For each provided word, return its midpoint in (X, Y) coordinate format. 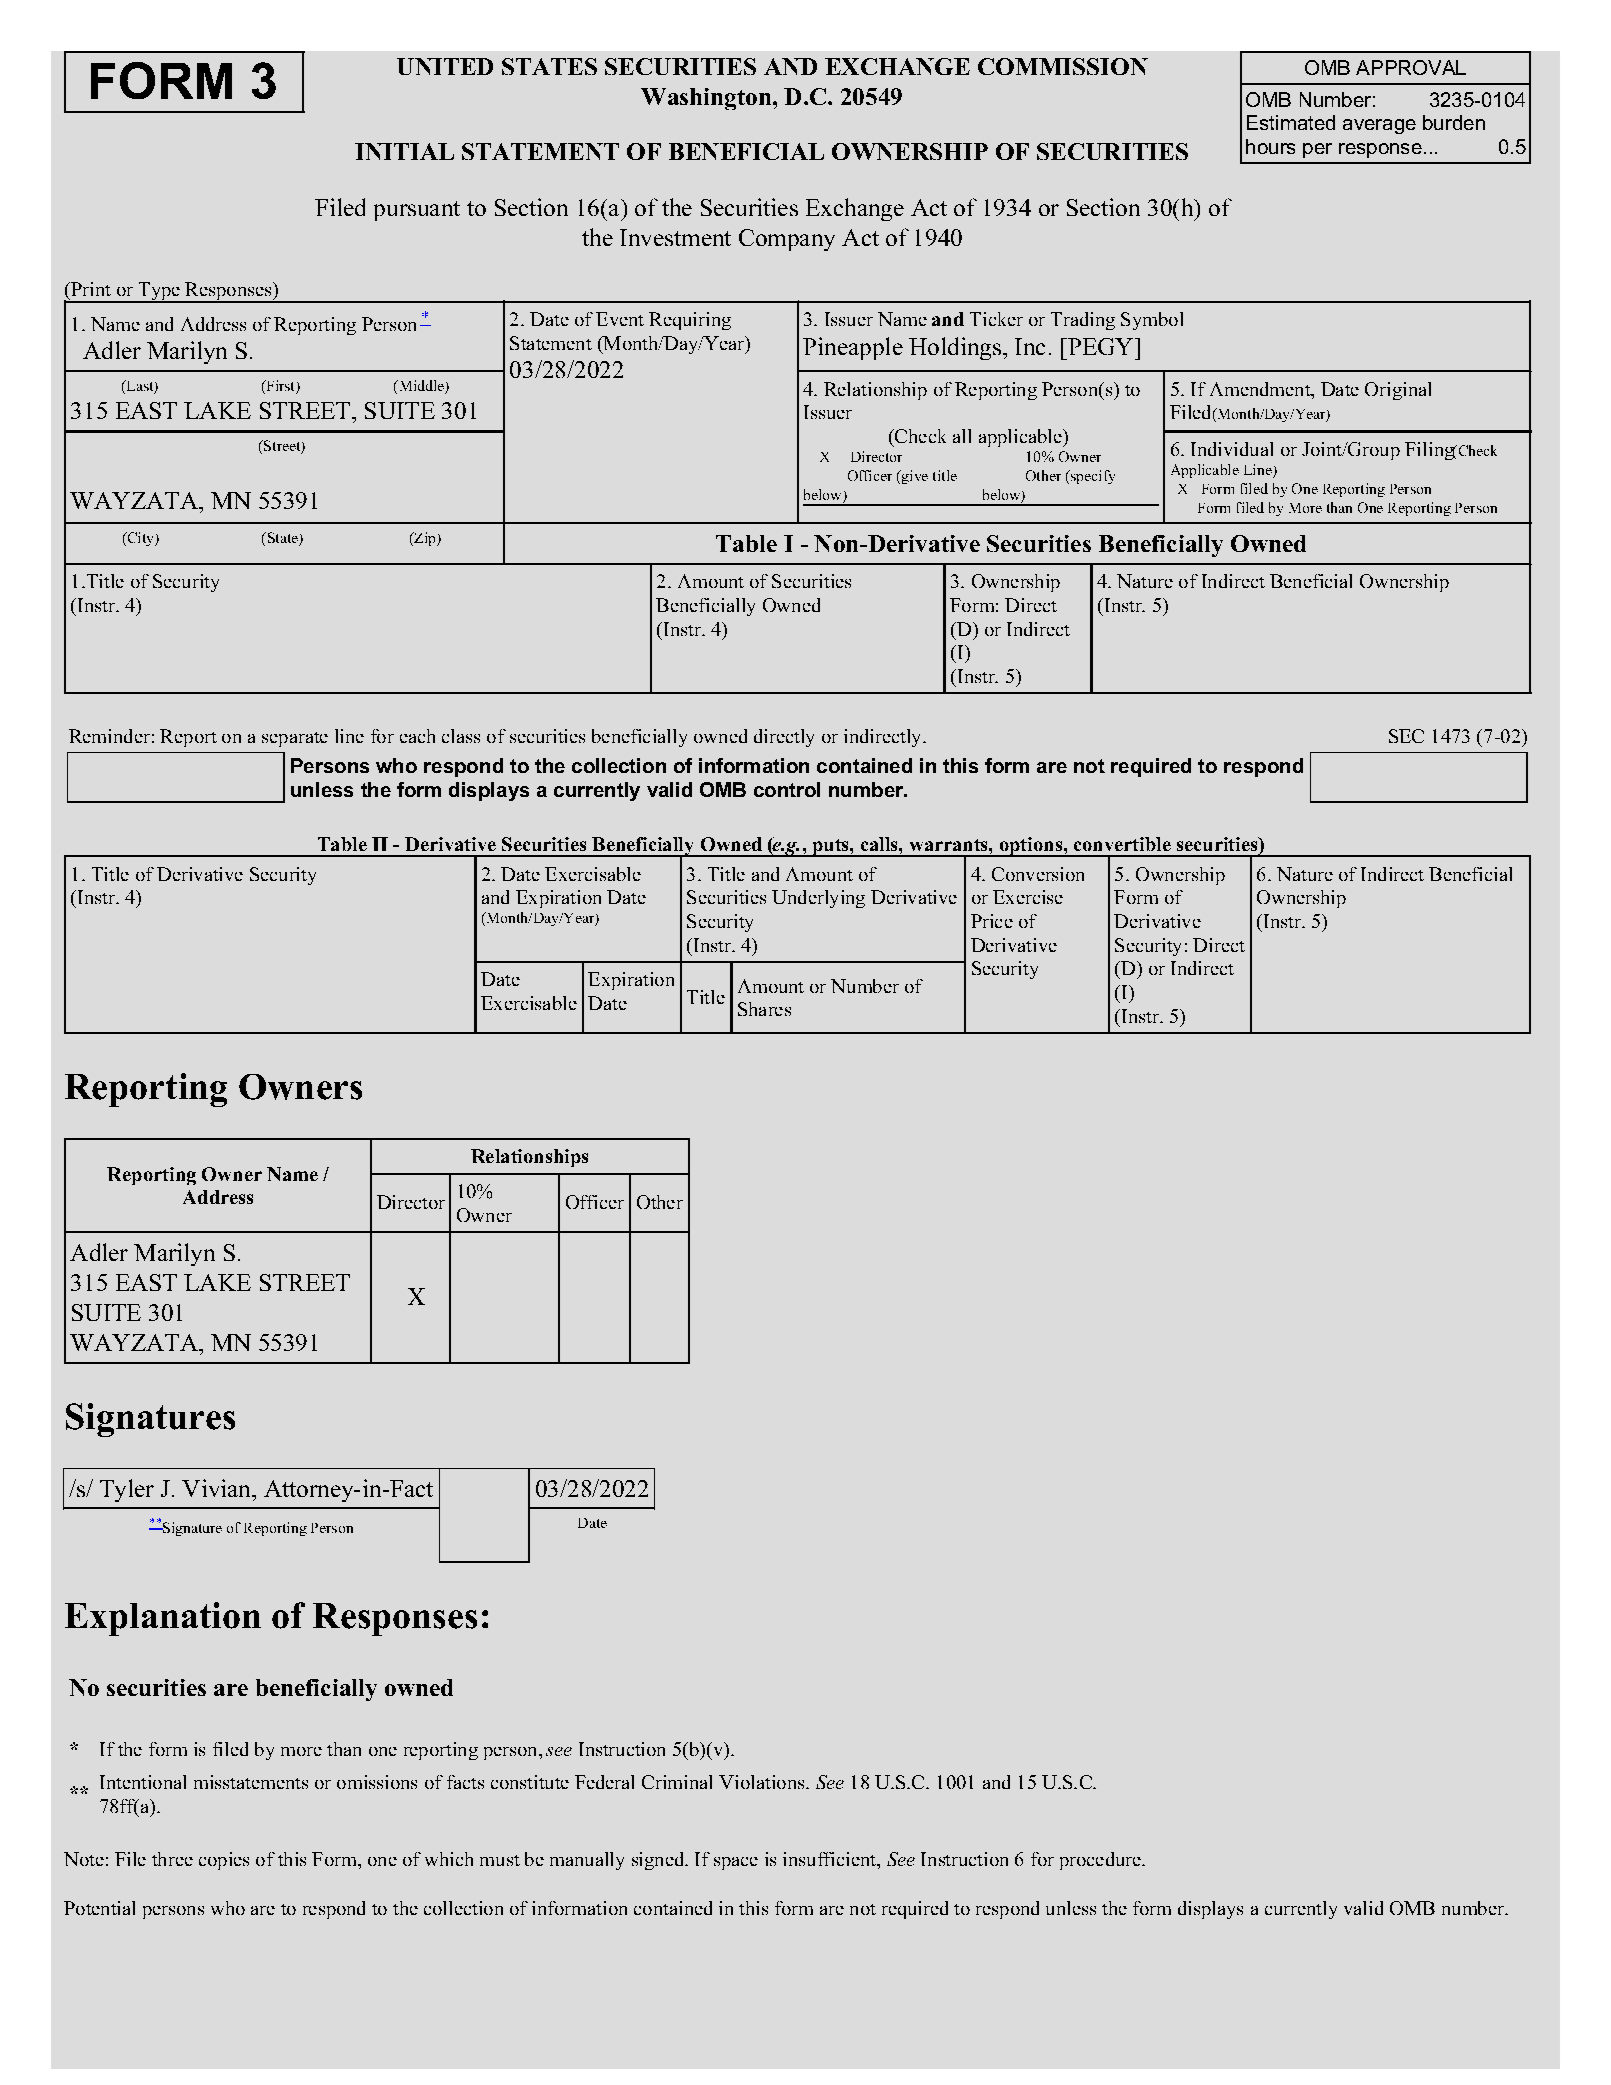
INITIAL (404, 151)
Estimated (1291, 122)
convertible (1122, 844)
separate (295, 739)
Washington (707, 99)
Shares (764, 1009)
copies (224, 1861)
